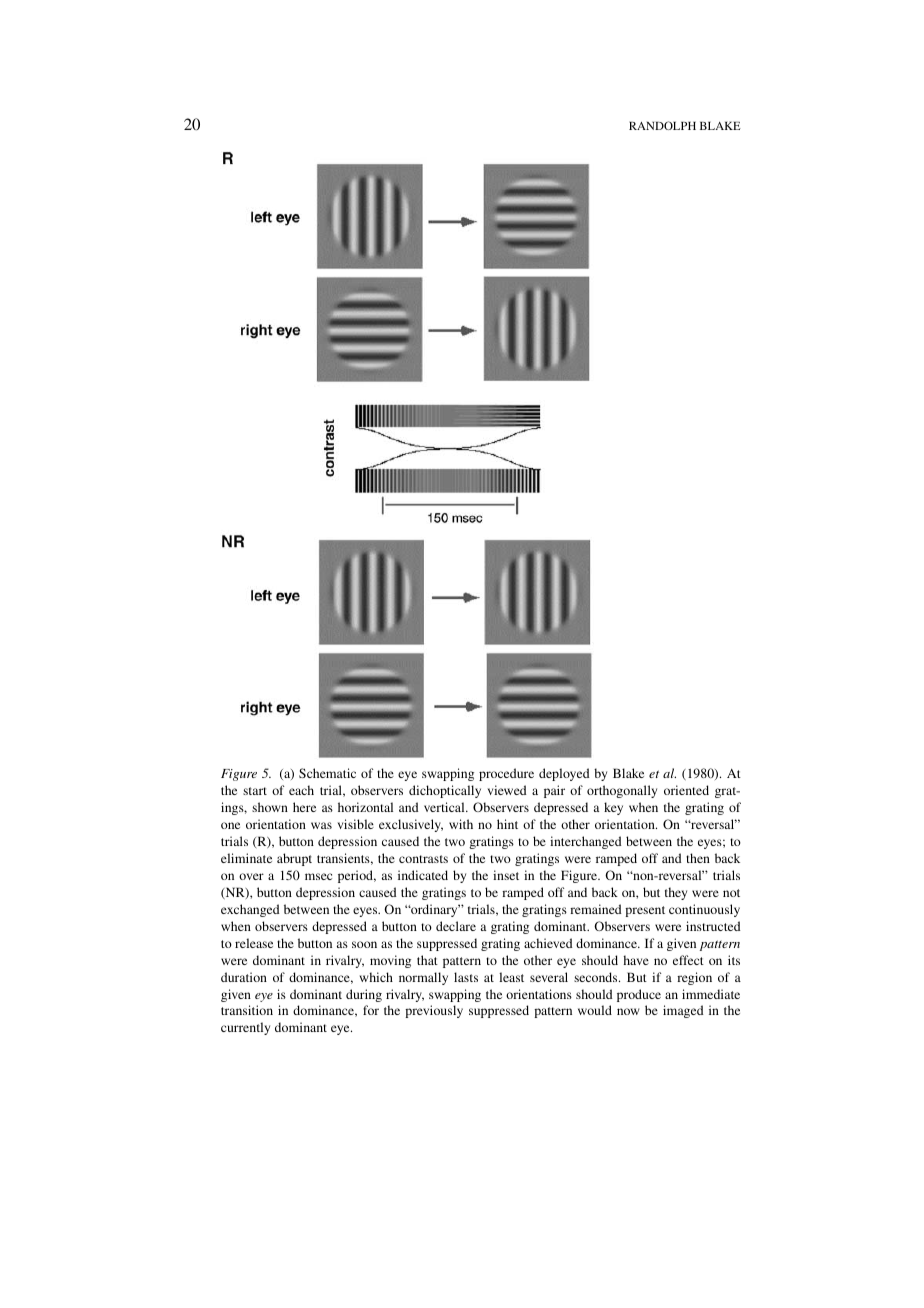 The width and height of the image is (924, 1308). Describe the element at coordinates (304, 807) in the image. I see `here` at that location.
